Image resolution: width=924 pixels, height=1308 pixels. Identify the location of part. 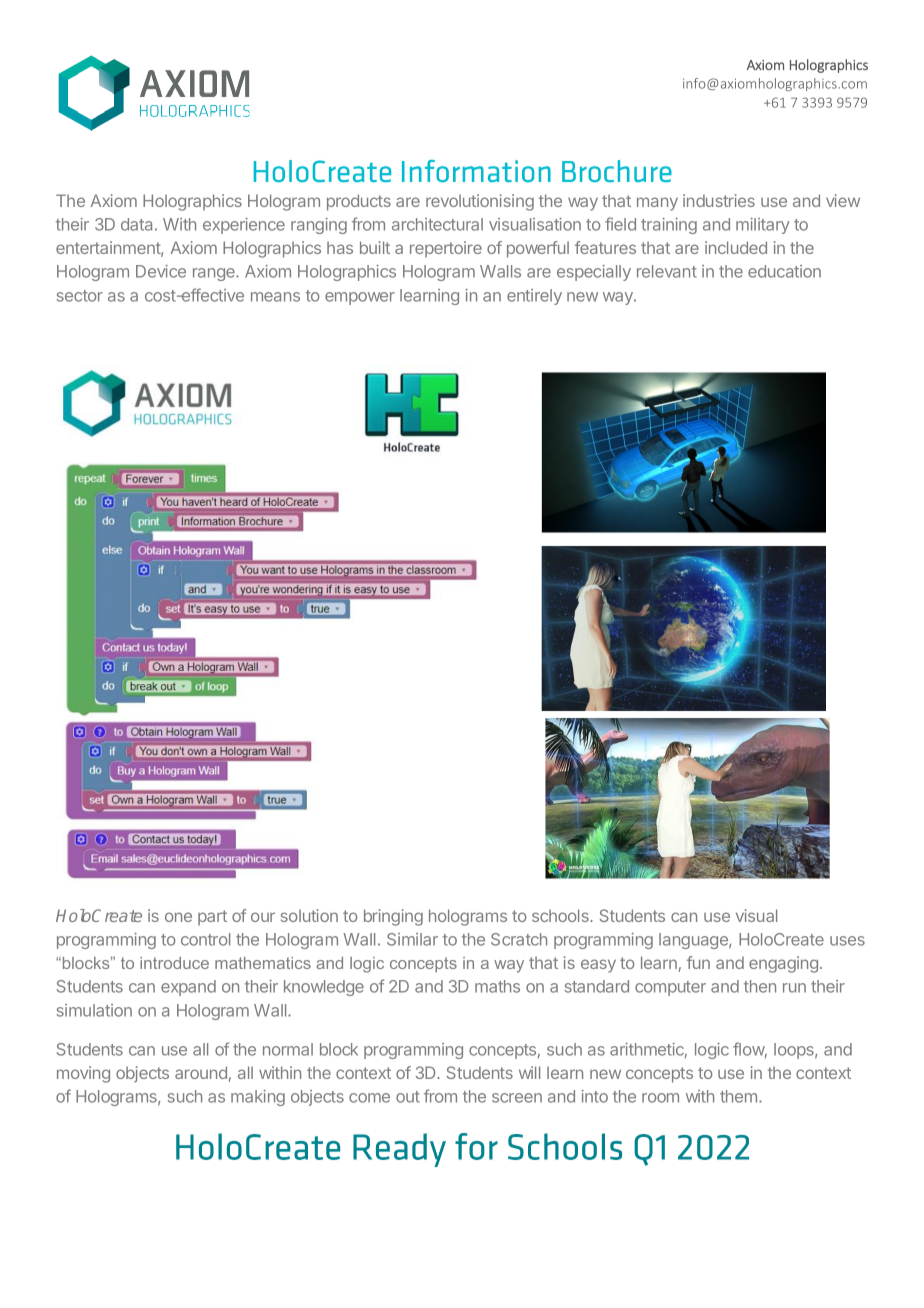
(212, 918).
